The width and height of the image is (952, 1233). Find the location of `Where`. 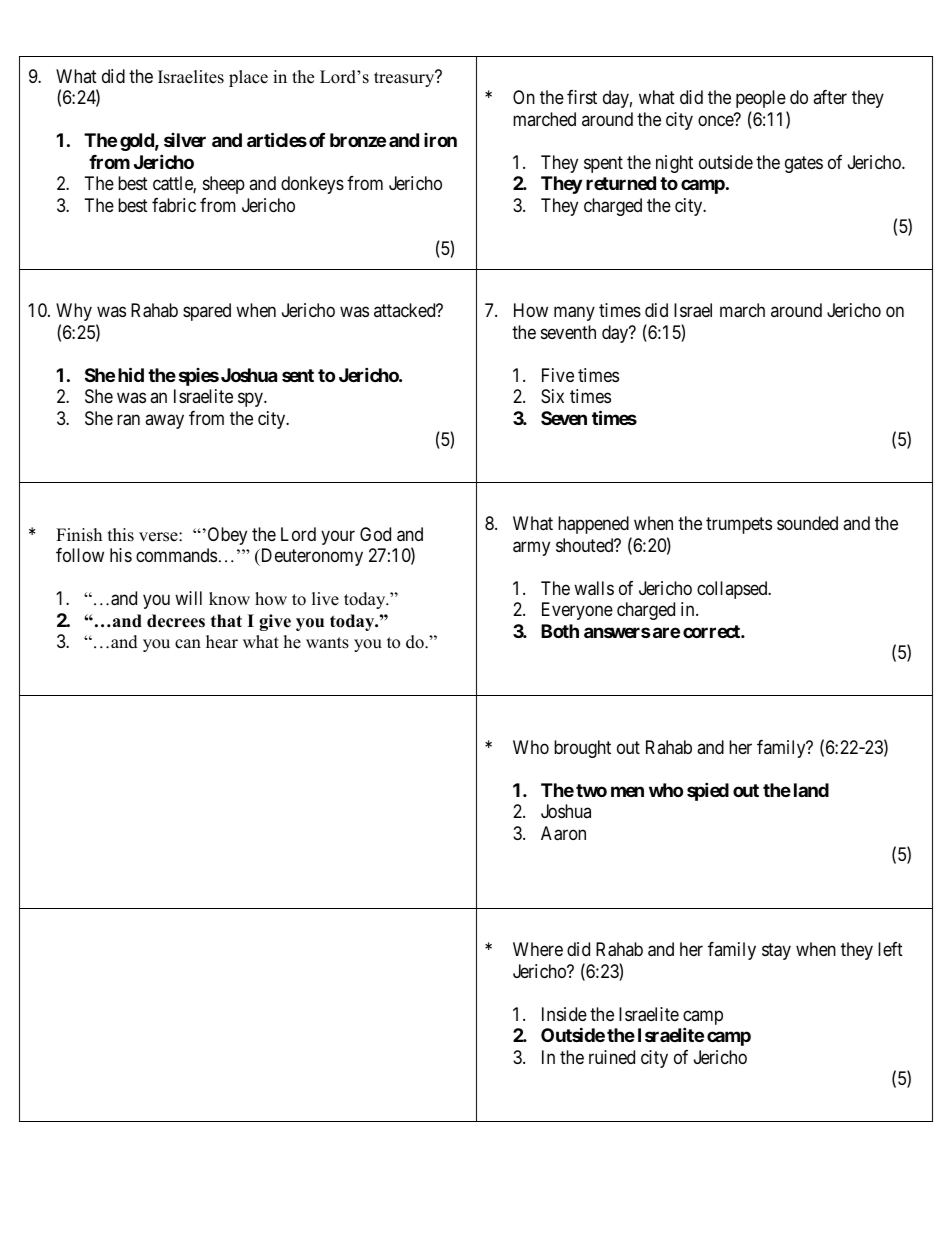

Where is located at coordinates (538, 949).
